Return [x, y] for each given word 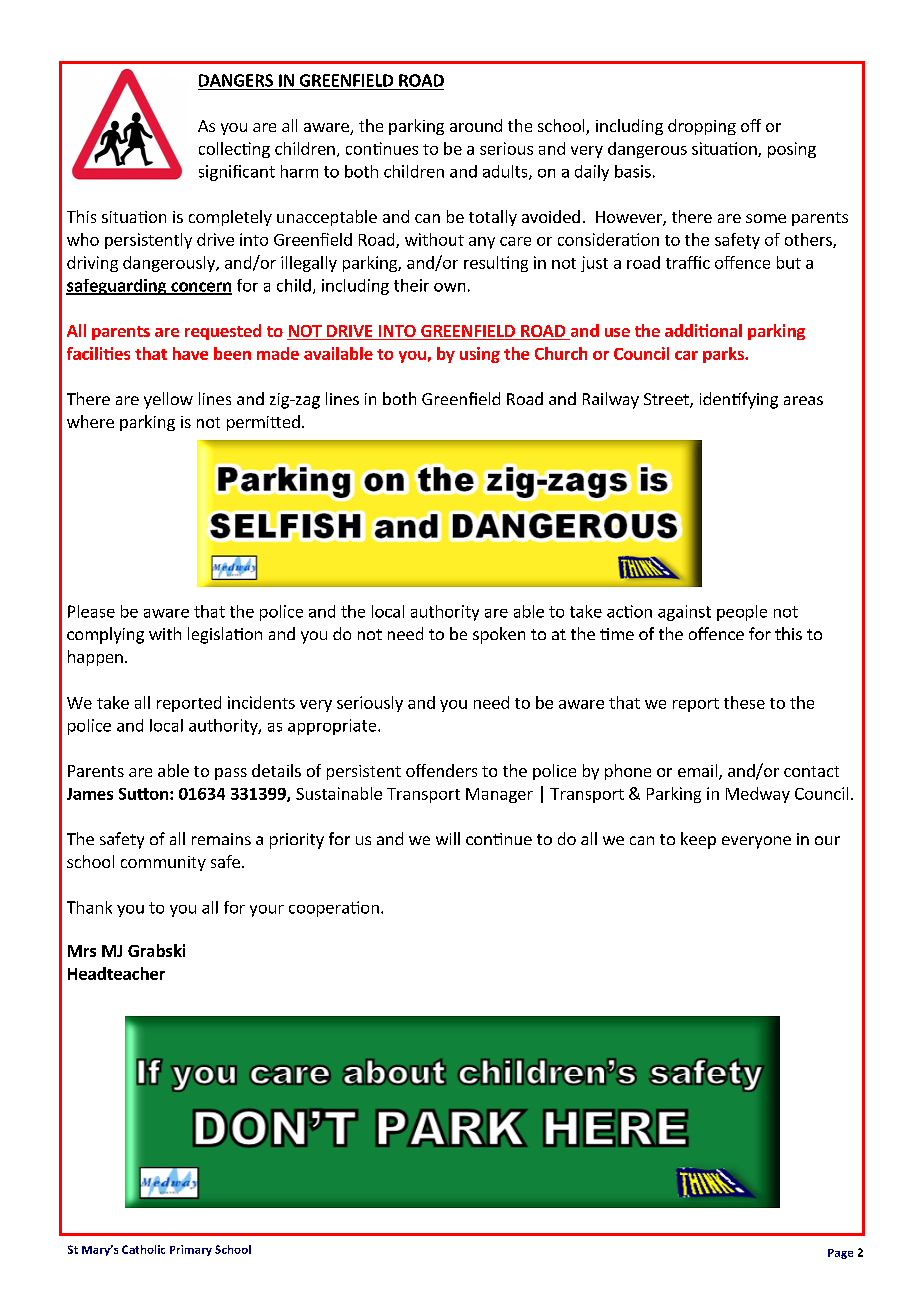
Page [840, 1254]
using [480, 355]
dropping [702, 127]
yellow [168, 400]
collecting [234, 150]
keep [698, 840]
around [476, 125]
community [163, 863]
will [448, 838]
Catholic [143, 1249]
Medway [758, 795]
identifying [739, 400]
